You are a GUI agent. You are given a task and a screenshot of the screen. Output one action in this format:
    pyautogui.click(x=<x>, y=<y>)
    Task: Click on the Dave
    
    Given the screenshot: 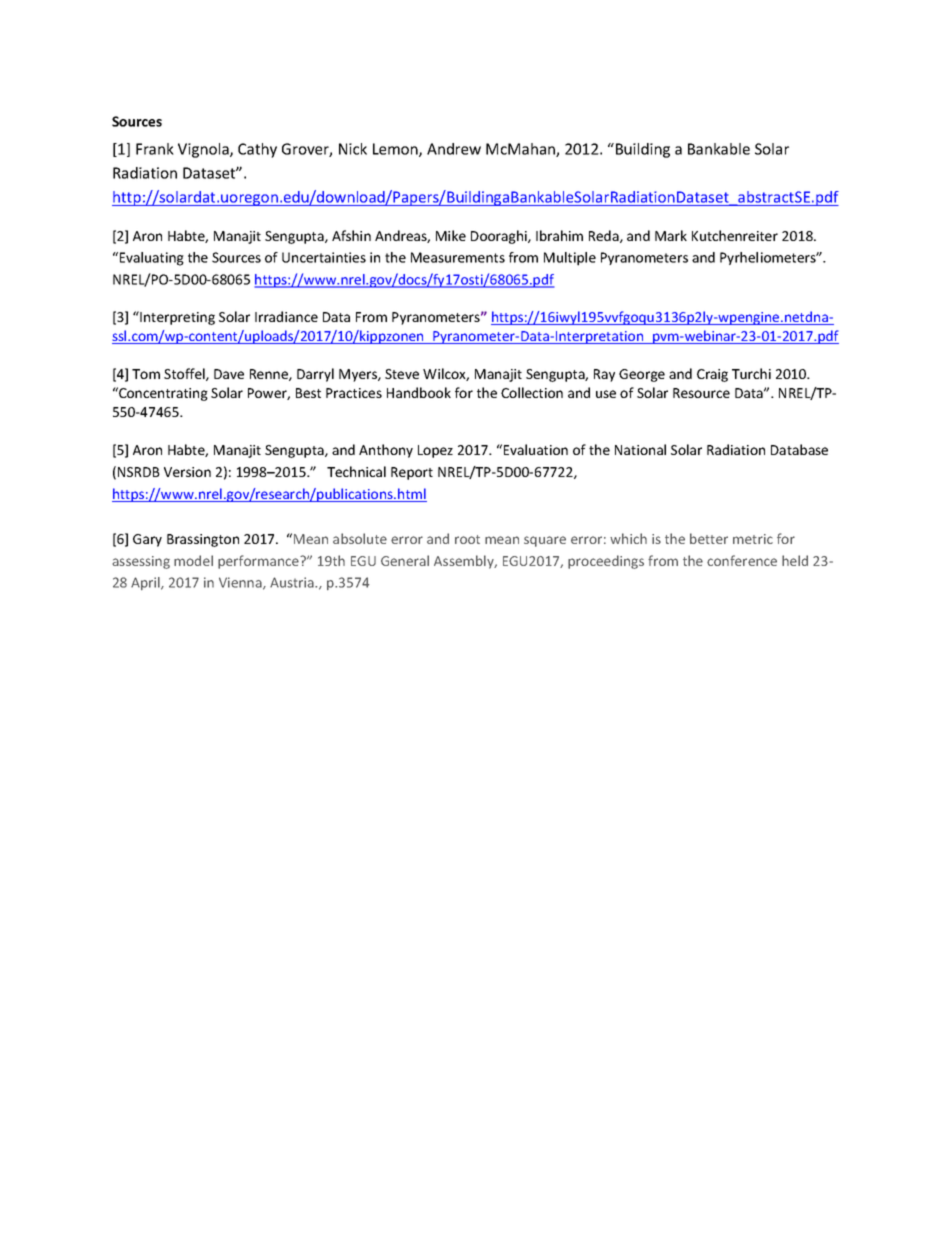 What is the action you would take?
    pyautogui.click(x=229, y=374)
